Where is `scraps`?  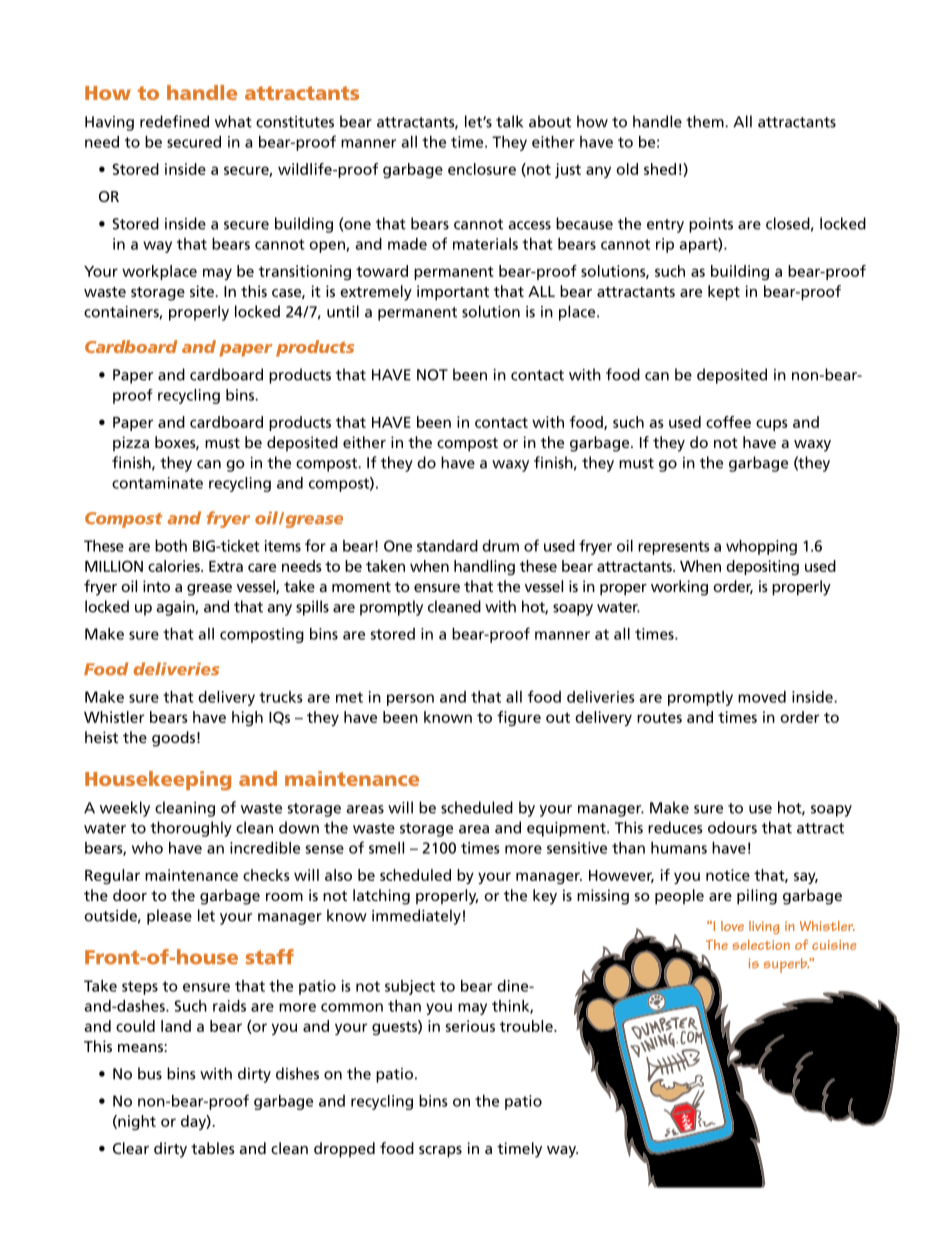 scraps is located at coordinates (440, 1152).
